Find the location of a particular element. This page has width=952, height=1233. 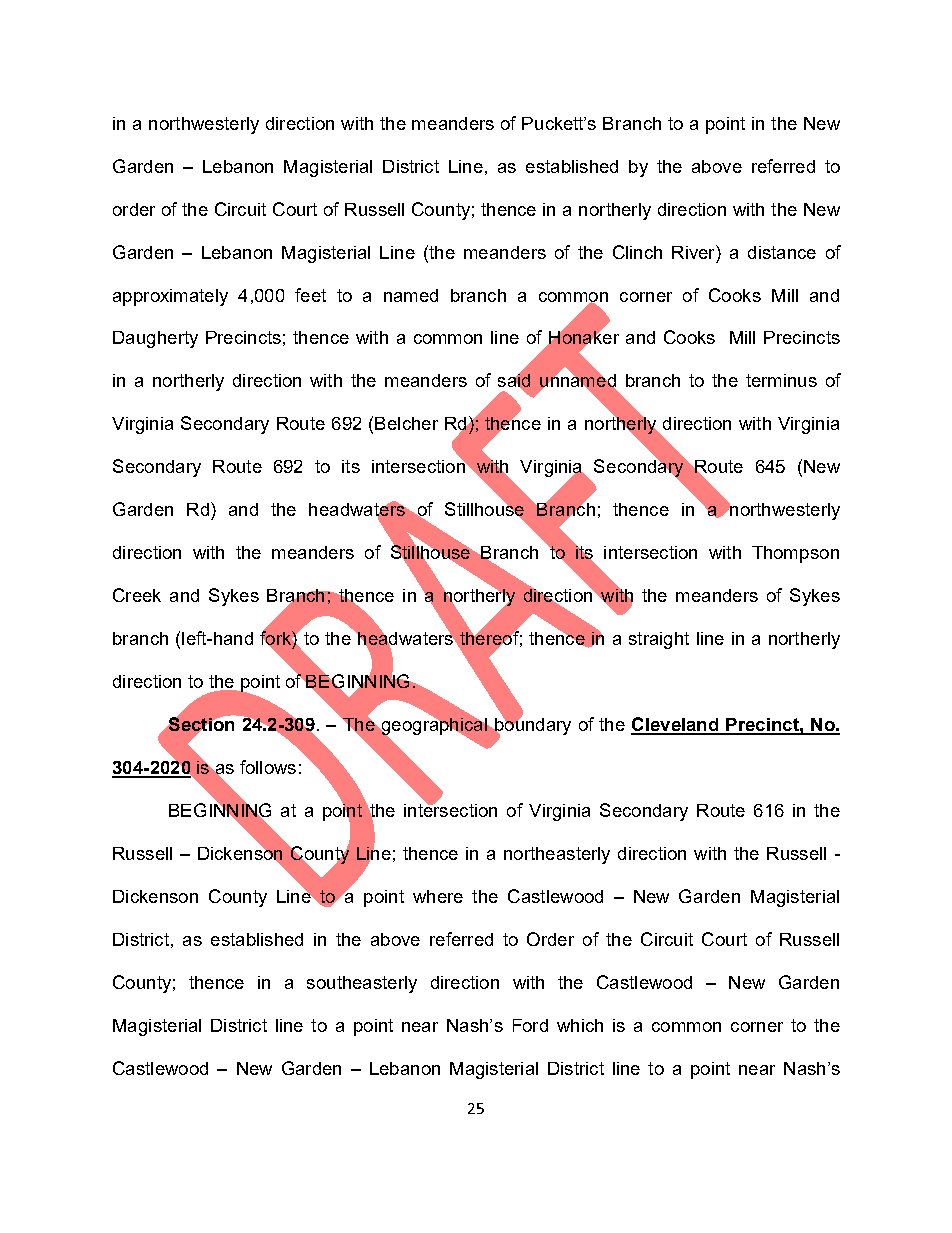

Creek is located at coordinates (137, 595).
